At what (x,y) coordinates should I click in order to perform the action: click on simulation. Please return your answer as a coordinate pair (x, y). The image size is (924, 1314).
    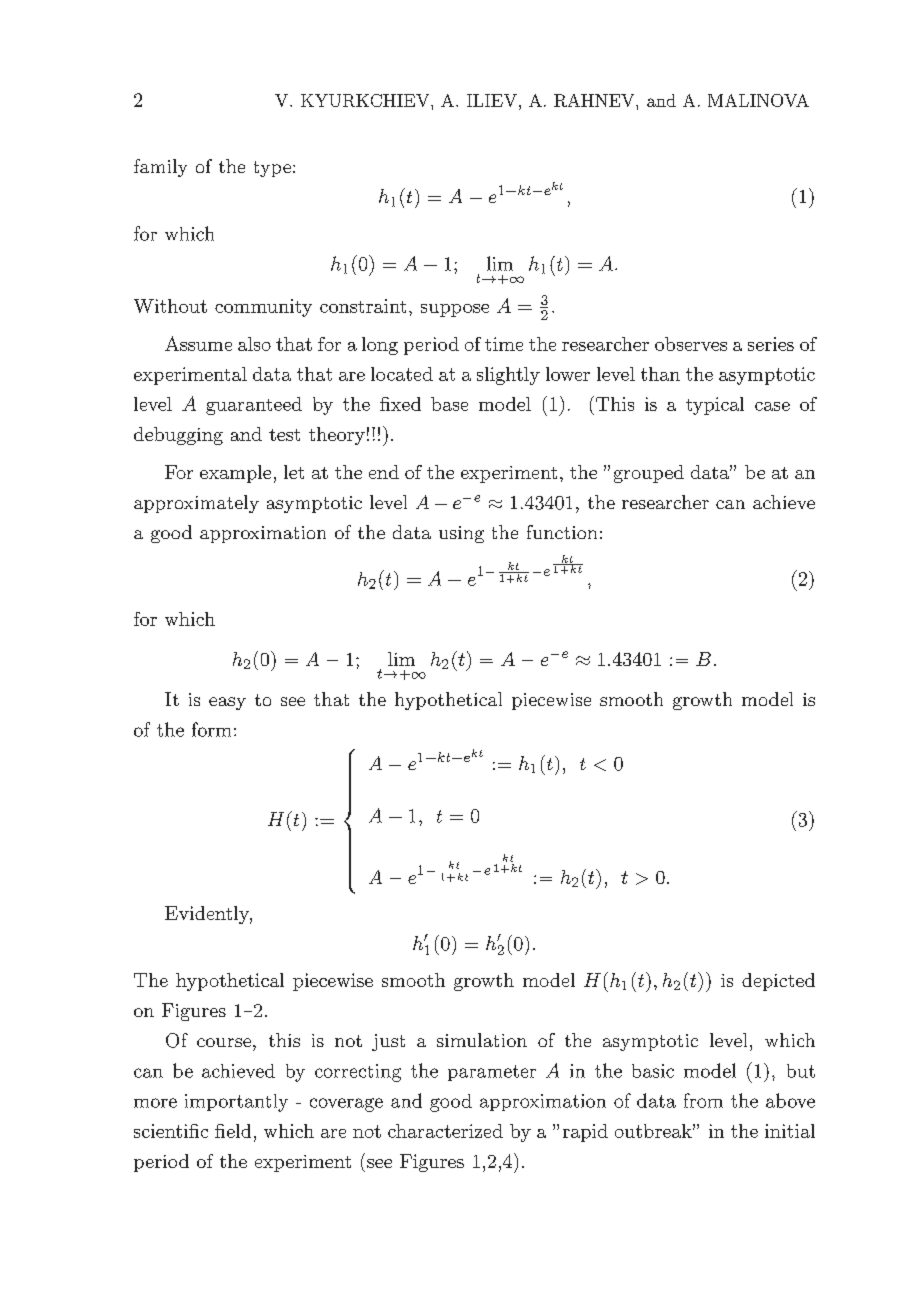
    Looking at the image, I should click on (482, 1040).
